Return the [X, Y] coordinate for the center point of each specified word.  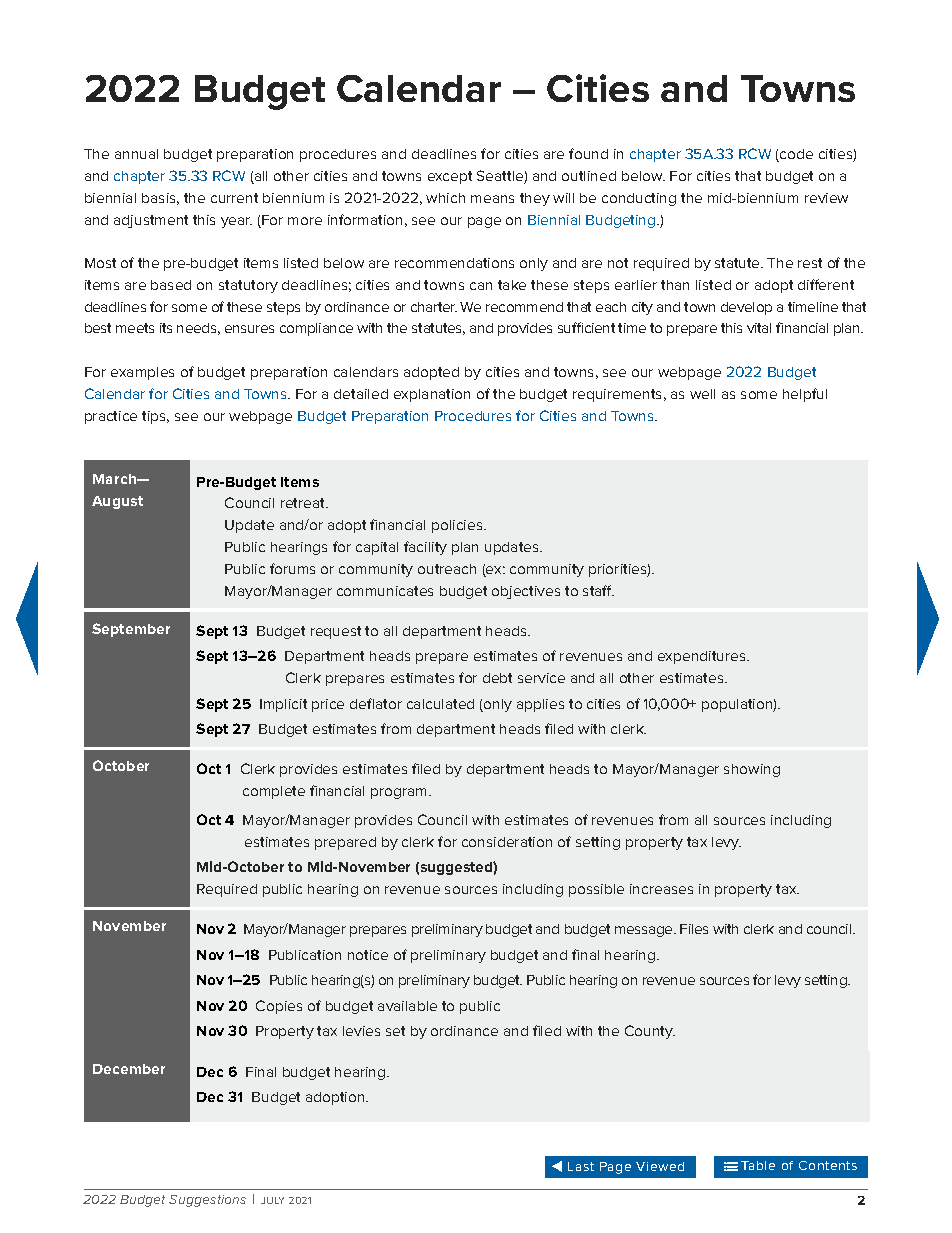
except [450, 177]
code [795, 155]
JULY [272, 1200]
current [234, 198]
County [650, 1032]
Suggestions [207, 1201]
